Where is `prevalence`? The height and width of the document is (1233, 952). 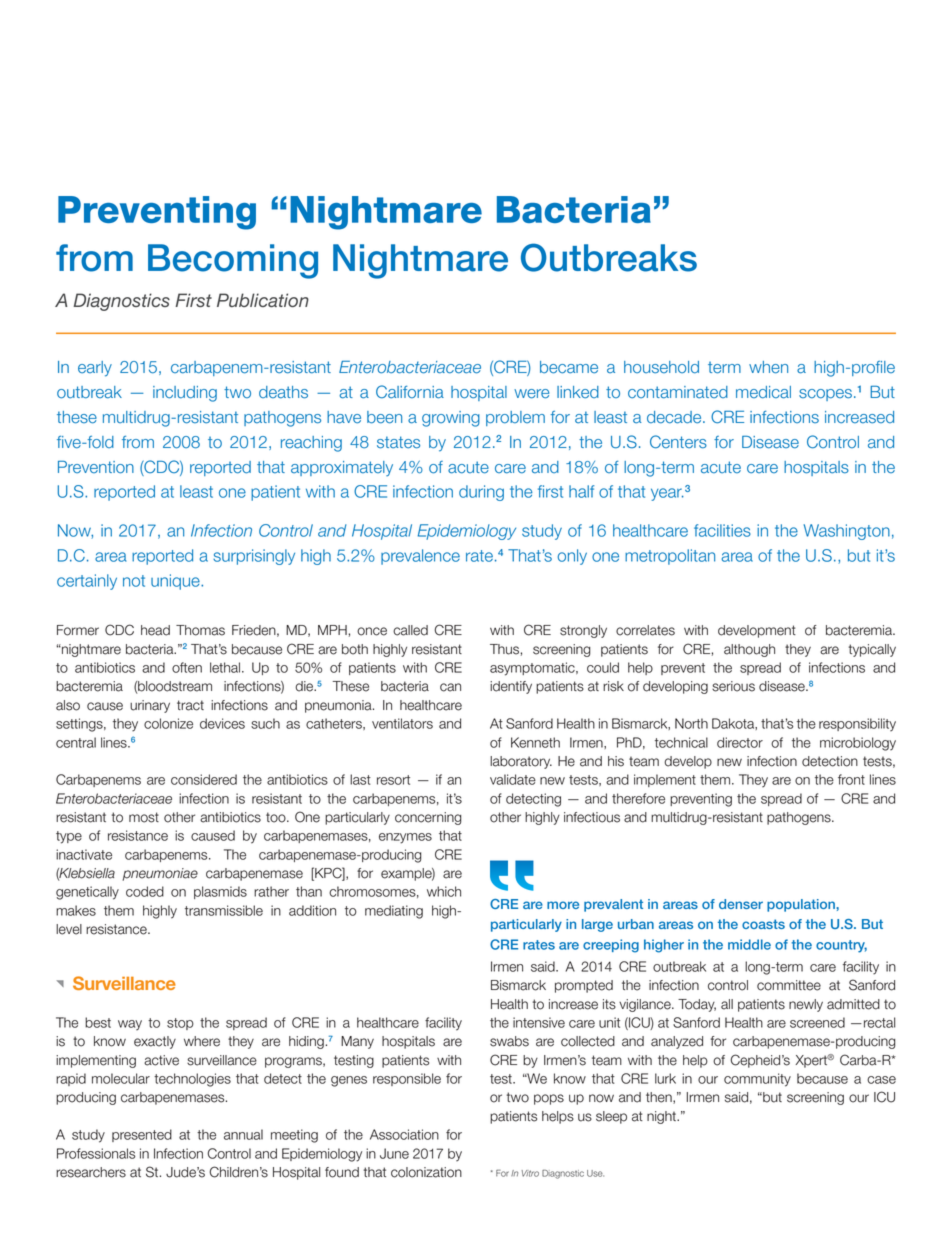 prevalence is located at coordinates (420, 557).
